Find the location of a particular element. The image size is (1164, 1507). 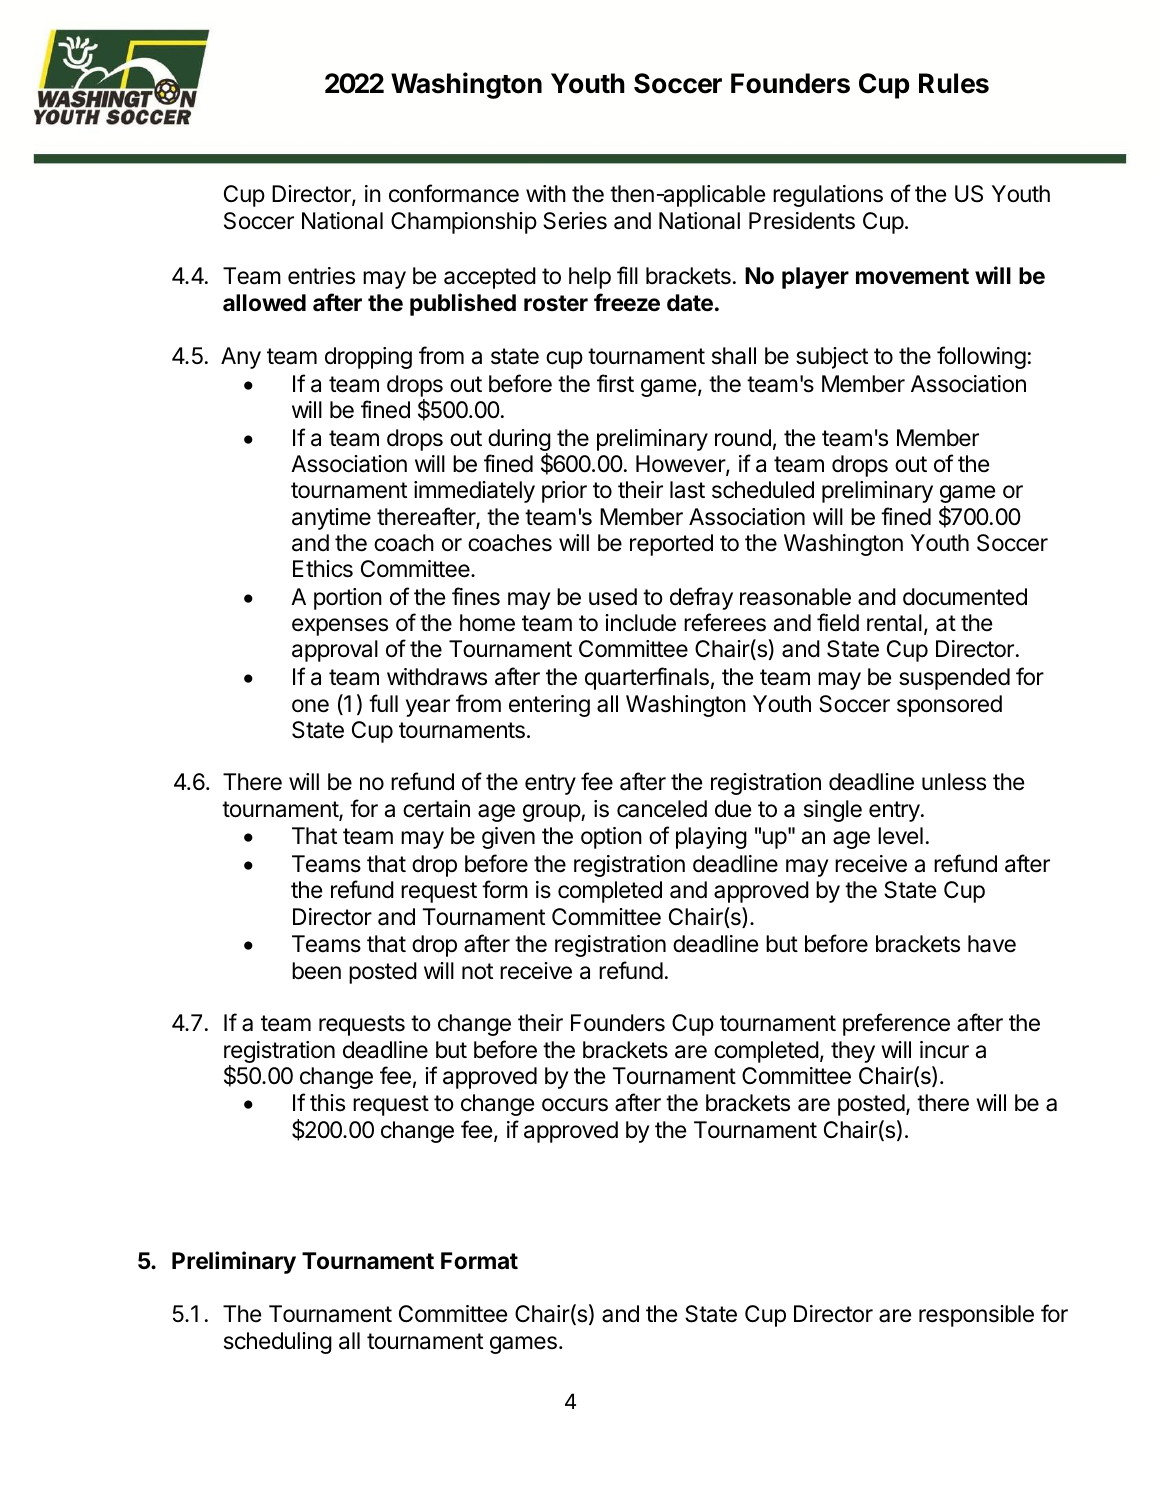

documented is located at coordinates (965, 597).
